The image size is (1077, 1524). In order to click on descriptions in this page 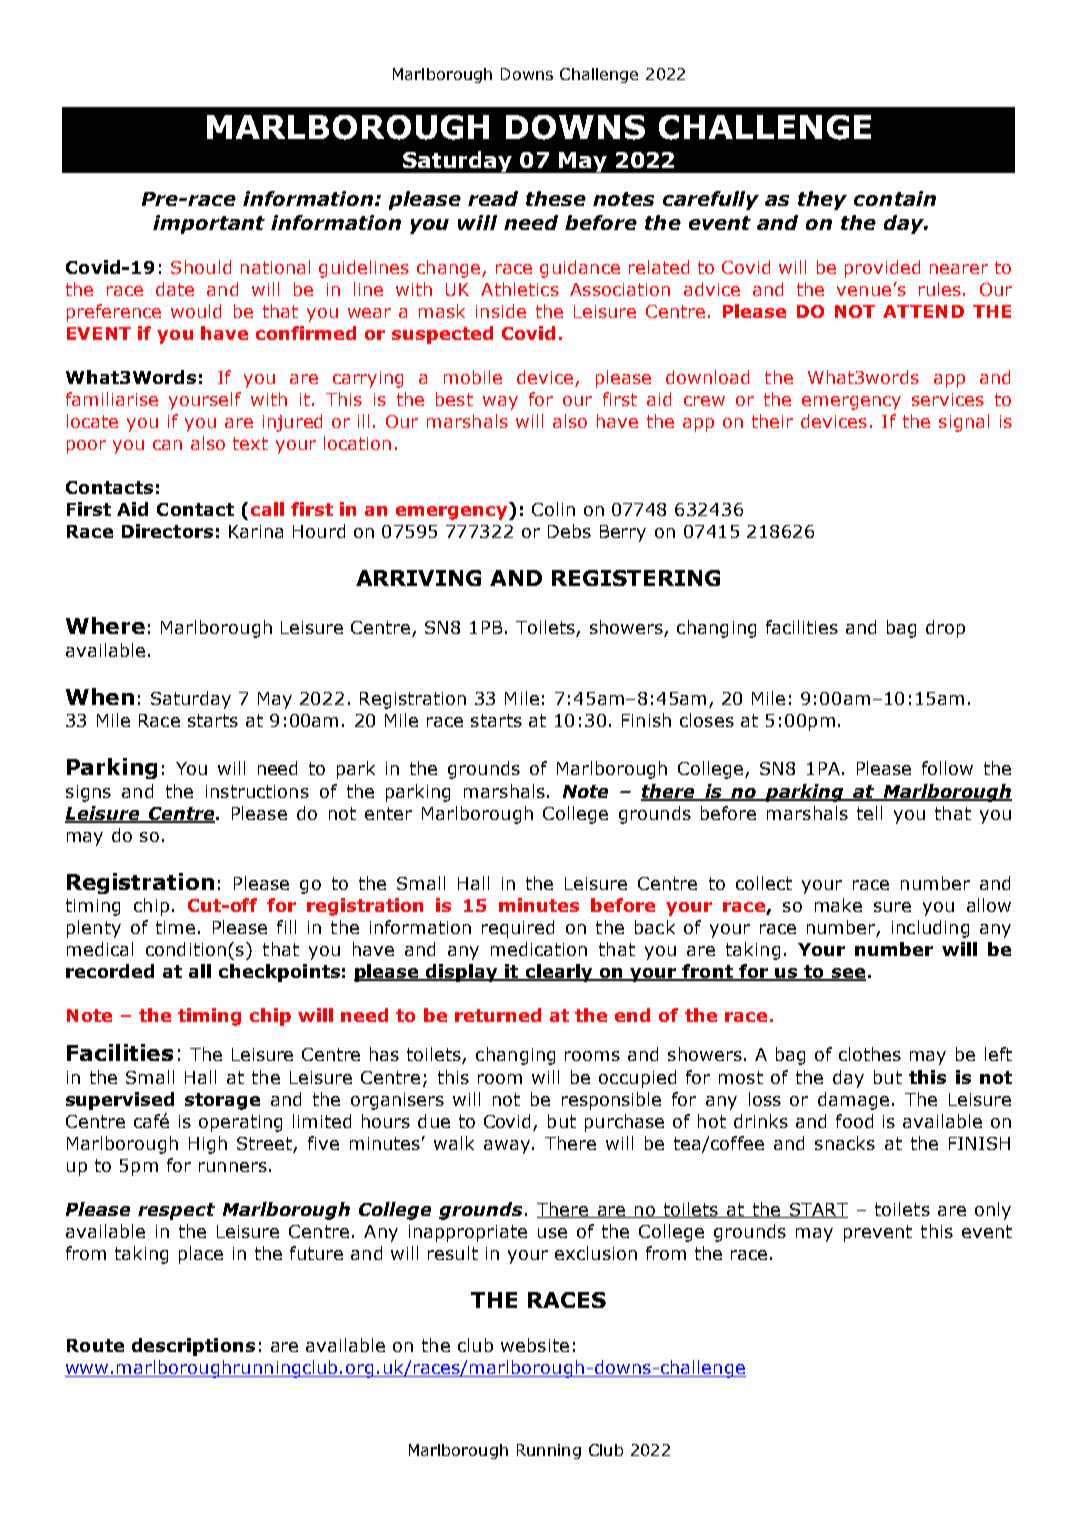, I will do `click(193, 1347)`.
